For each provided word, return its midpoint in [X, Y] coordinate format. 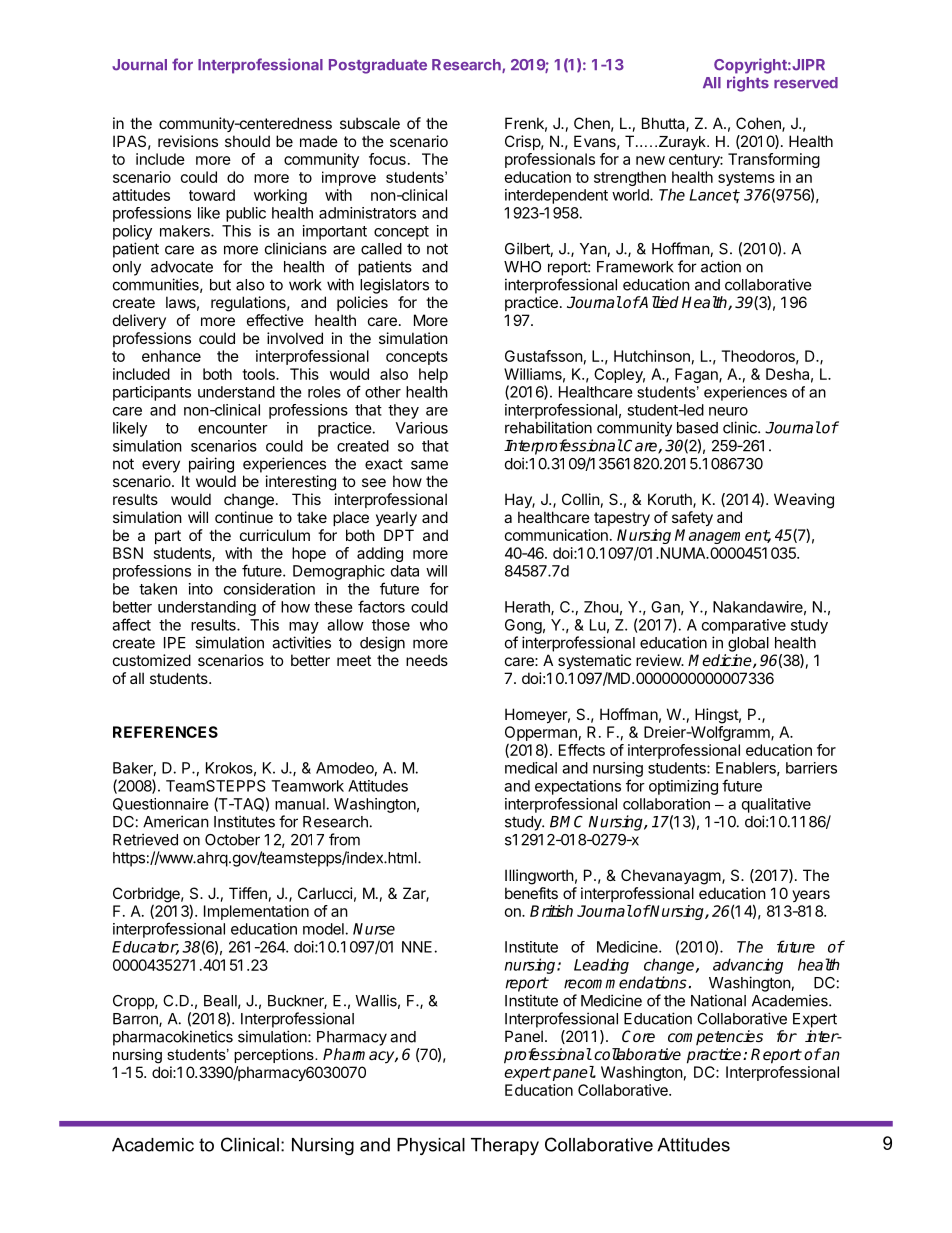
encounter [233, 428]
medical [531, 768]
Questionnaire [161, 804]
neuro [728, 411]
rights [748, 84]
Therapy [505, 1146]
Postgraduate [378, 66]
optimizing [683, 787]
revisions [188, 141]
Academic [153, 1145]
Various [422, 428]
